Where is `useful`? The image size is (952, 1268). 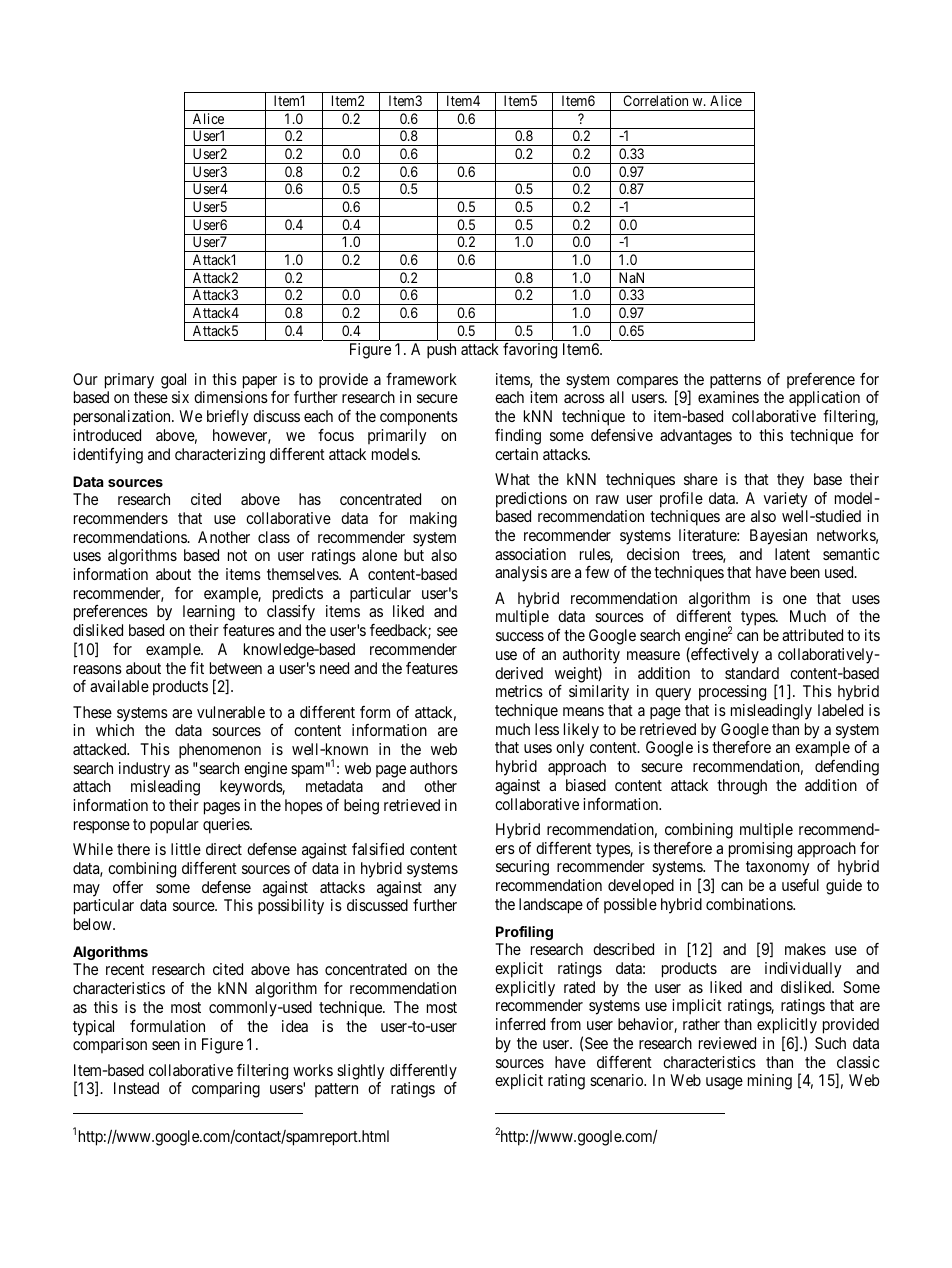
useful is located at coordinates (800, 885).
